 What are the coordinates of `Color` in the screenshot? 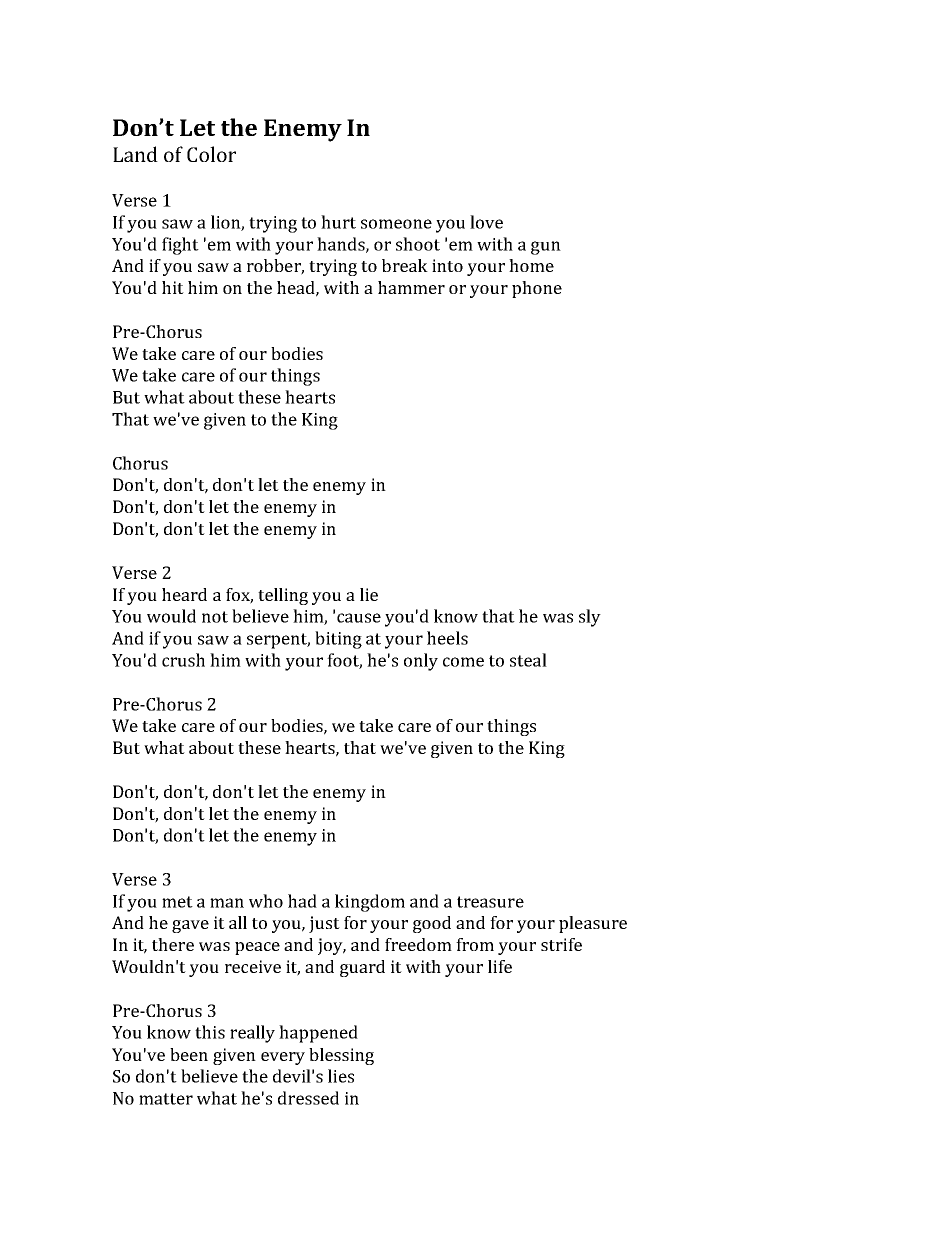 It's located at (211, 154).
